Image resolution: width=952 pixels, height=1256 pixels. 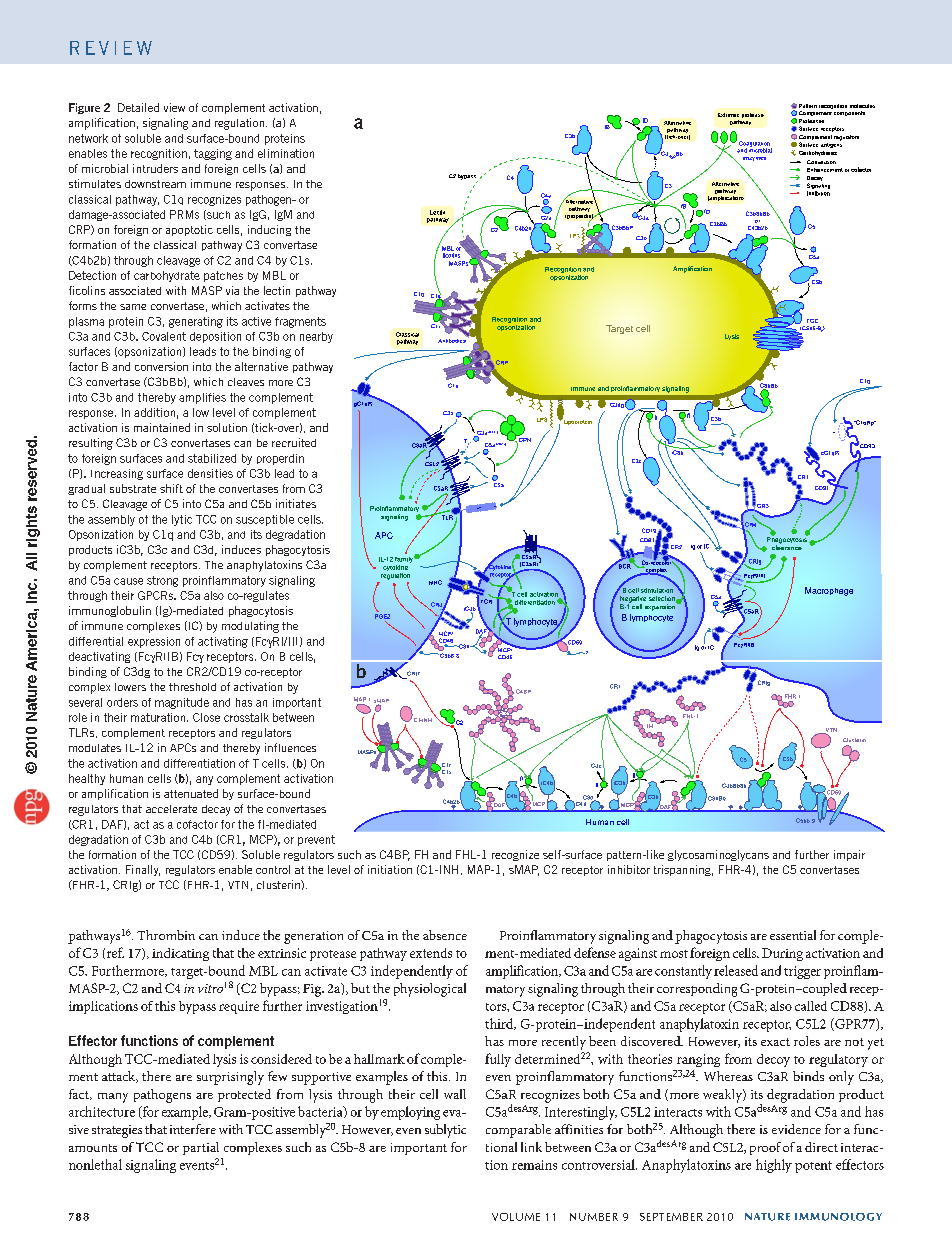 What do you see at coordinates (269, 230) in the screenshot?
I see `inducing` at bounding box center [269, 230].
